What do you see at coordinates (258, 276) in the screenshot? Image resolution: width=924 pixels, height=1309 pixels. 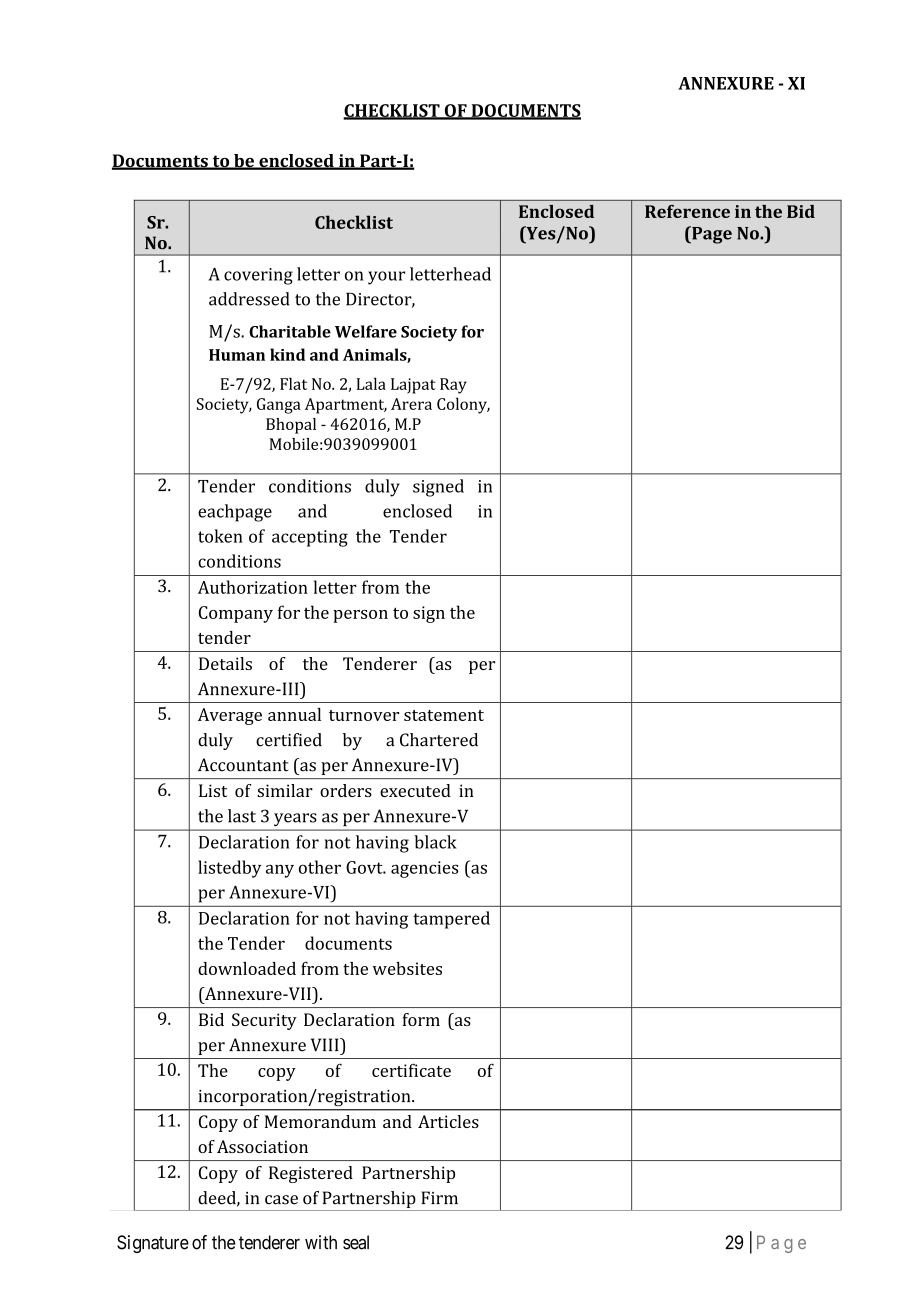 I see `covering` at bounding box center [258, 276].
